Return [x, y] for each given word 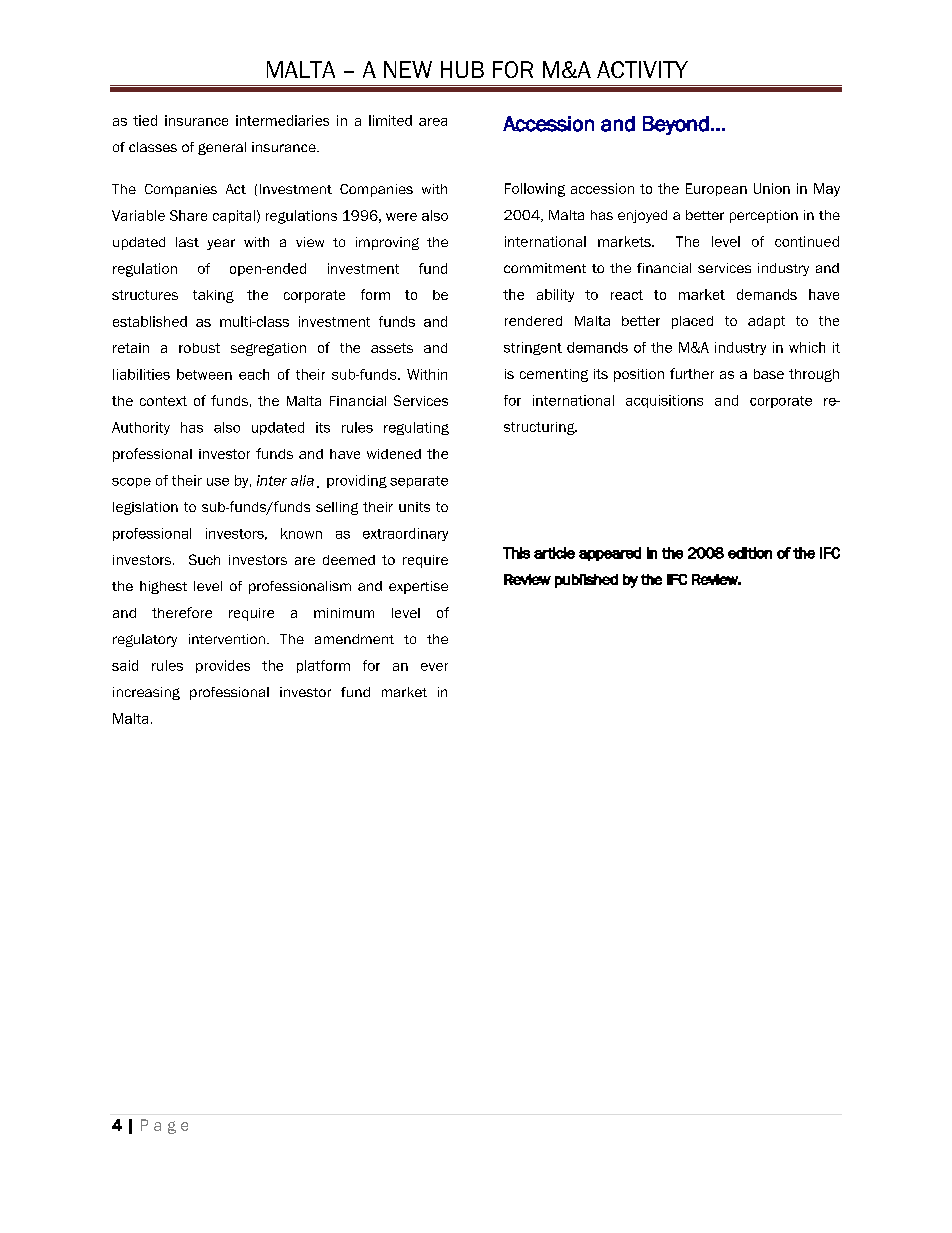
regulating [416, 428]
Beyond [676, 125]
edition [750, 553]
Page [164, 1126]
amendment [354, 639]
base [769, 374]
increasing [146, 693]
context [163, 401]
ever [434, 667]
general [222, 148]
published [586, 581]
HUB [462, 69]
